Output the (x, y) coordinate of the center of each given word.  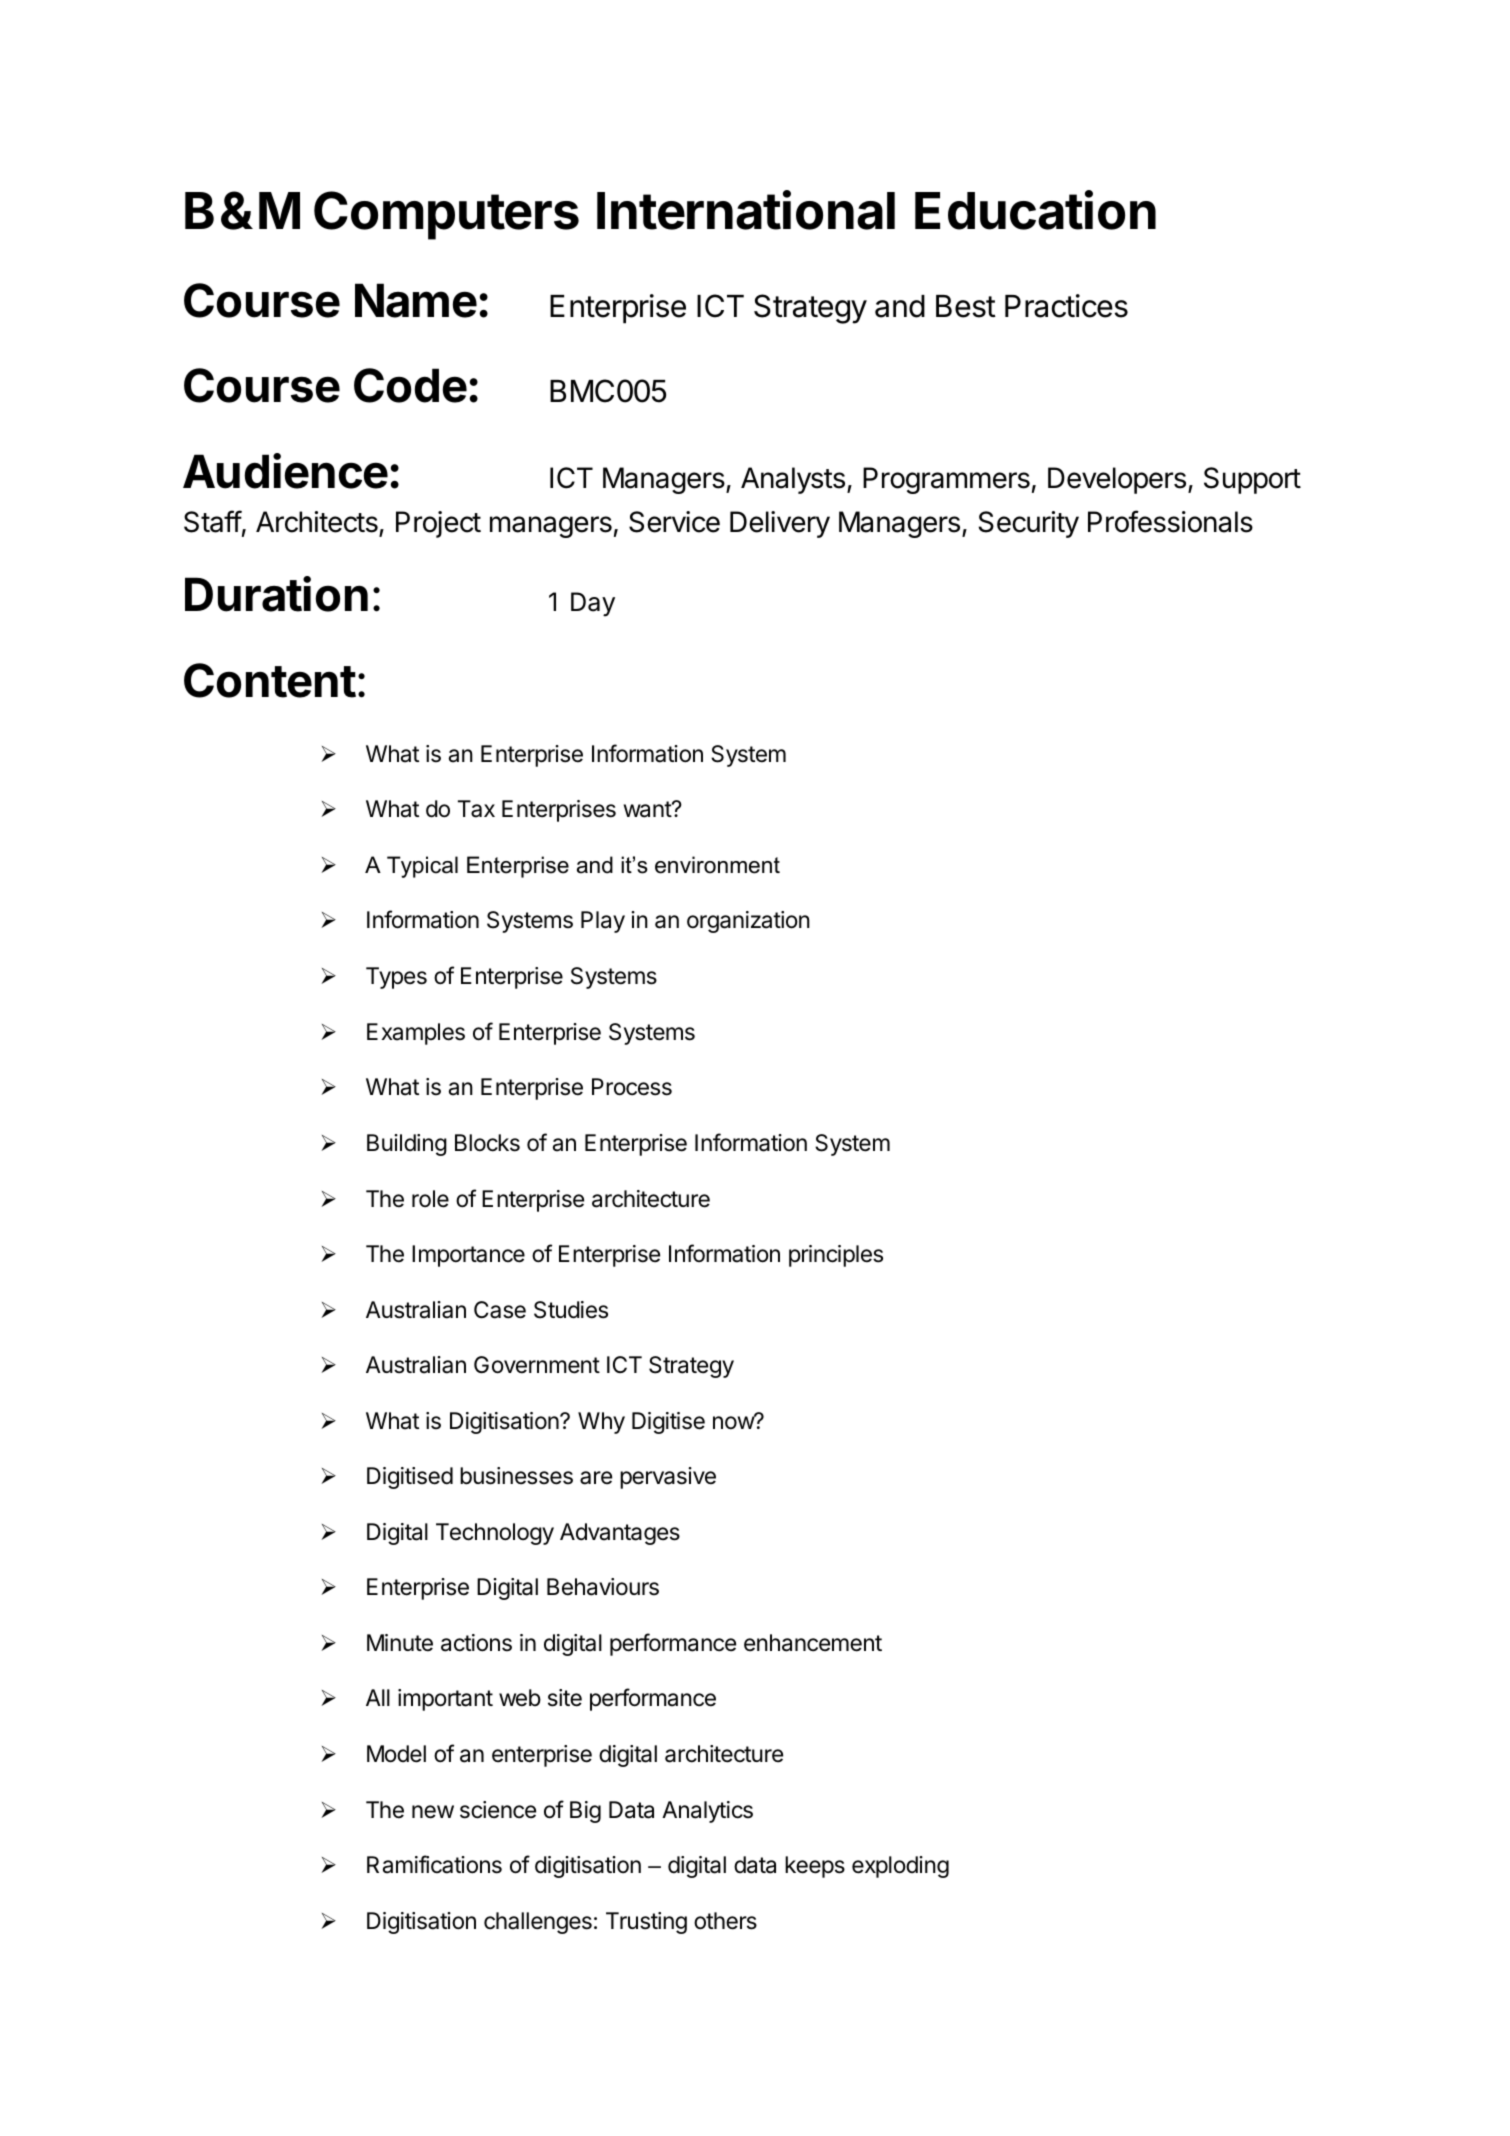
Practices (1066, 306)
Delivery (780, 524)
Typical (422, 867)
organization (748, 922)
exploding (900, 1867)
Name (416, 300)
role (430, 1199)
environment (717, 865)
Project (438, 524)
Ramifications (434, 1864)
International (746, 210)
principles (836, 1256)
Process (632, 1087)
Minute (400, 1643)
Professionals (1170, 521)
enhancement (813, 1643)
